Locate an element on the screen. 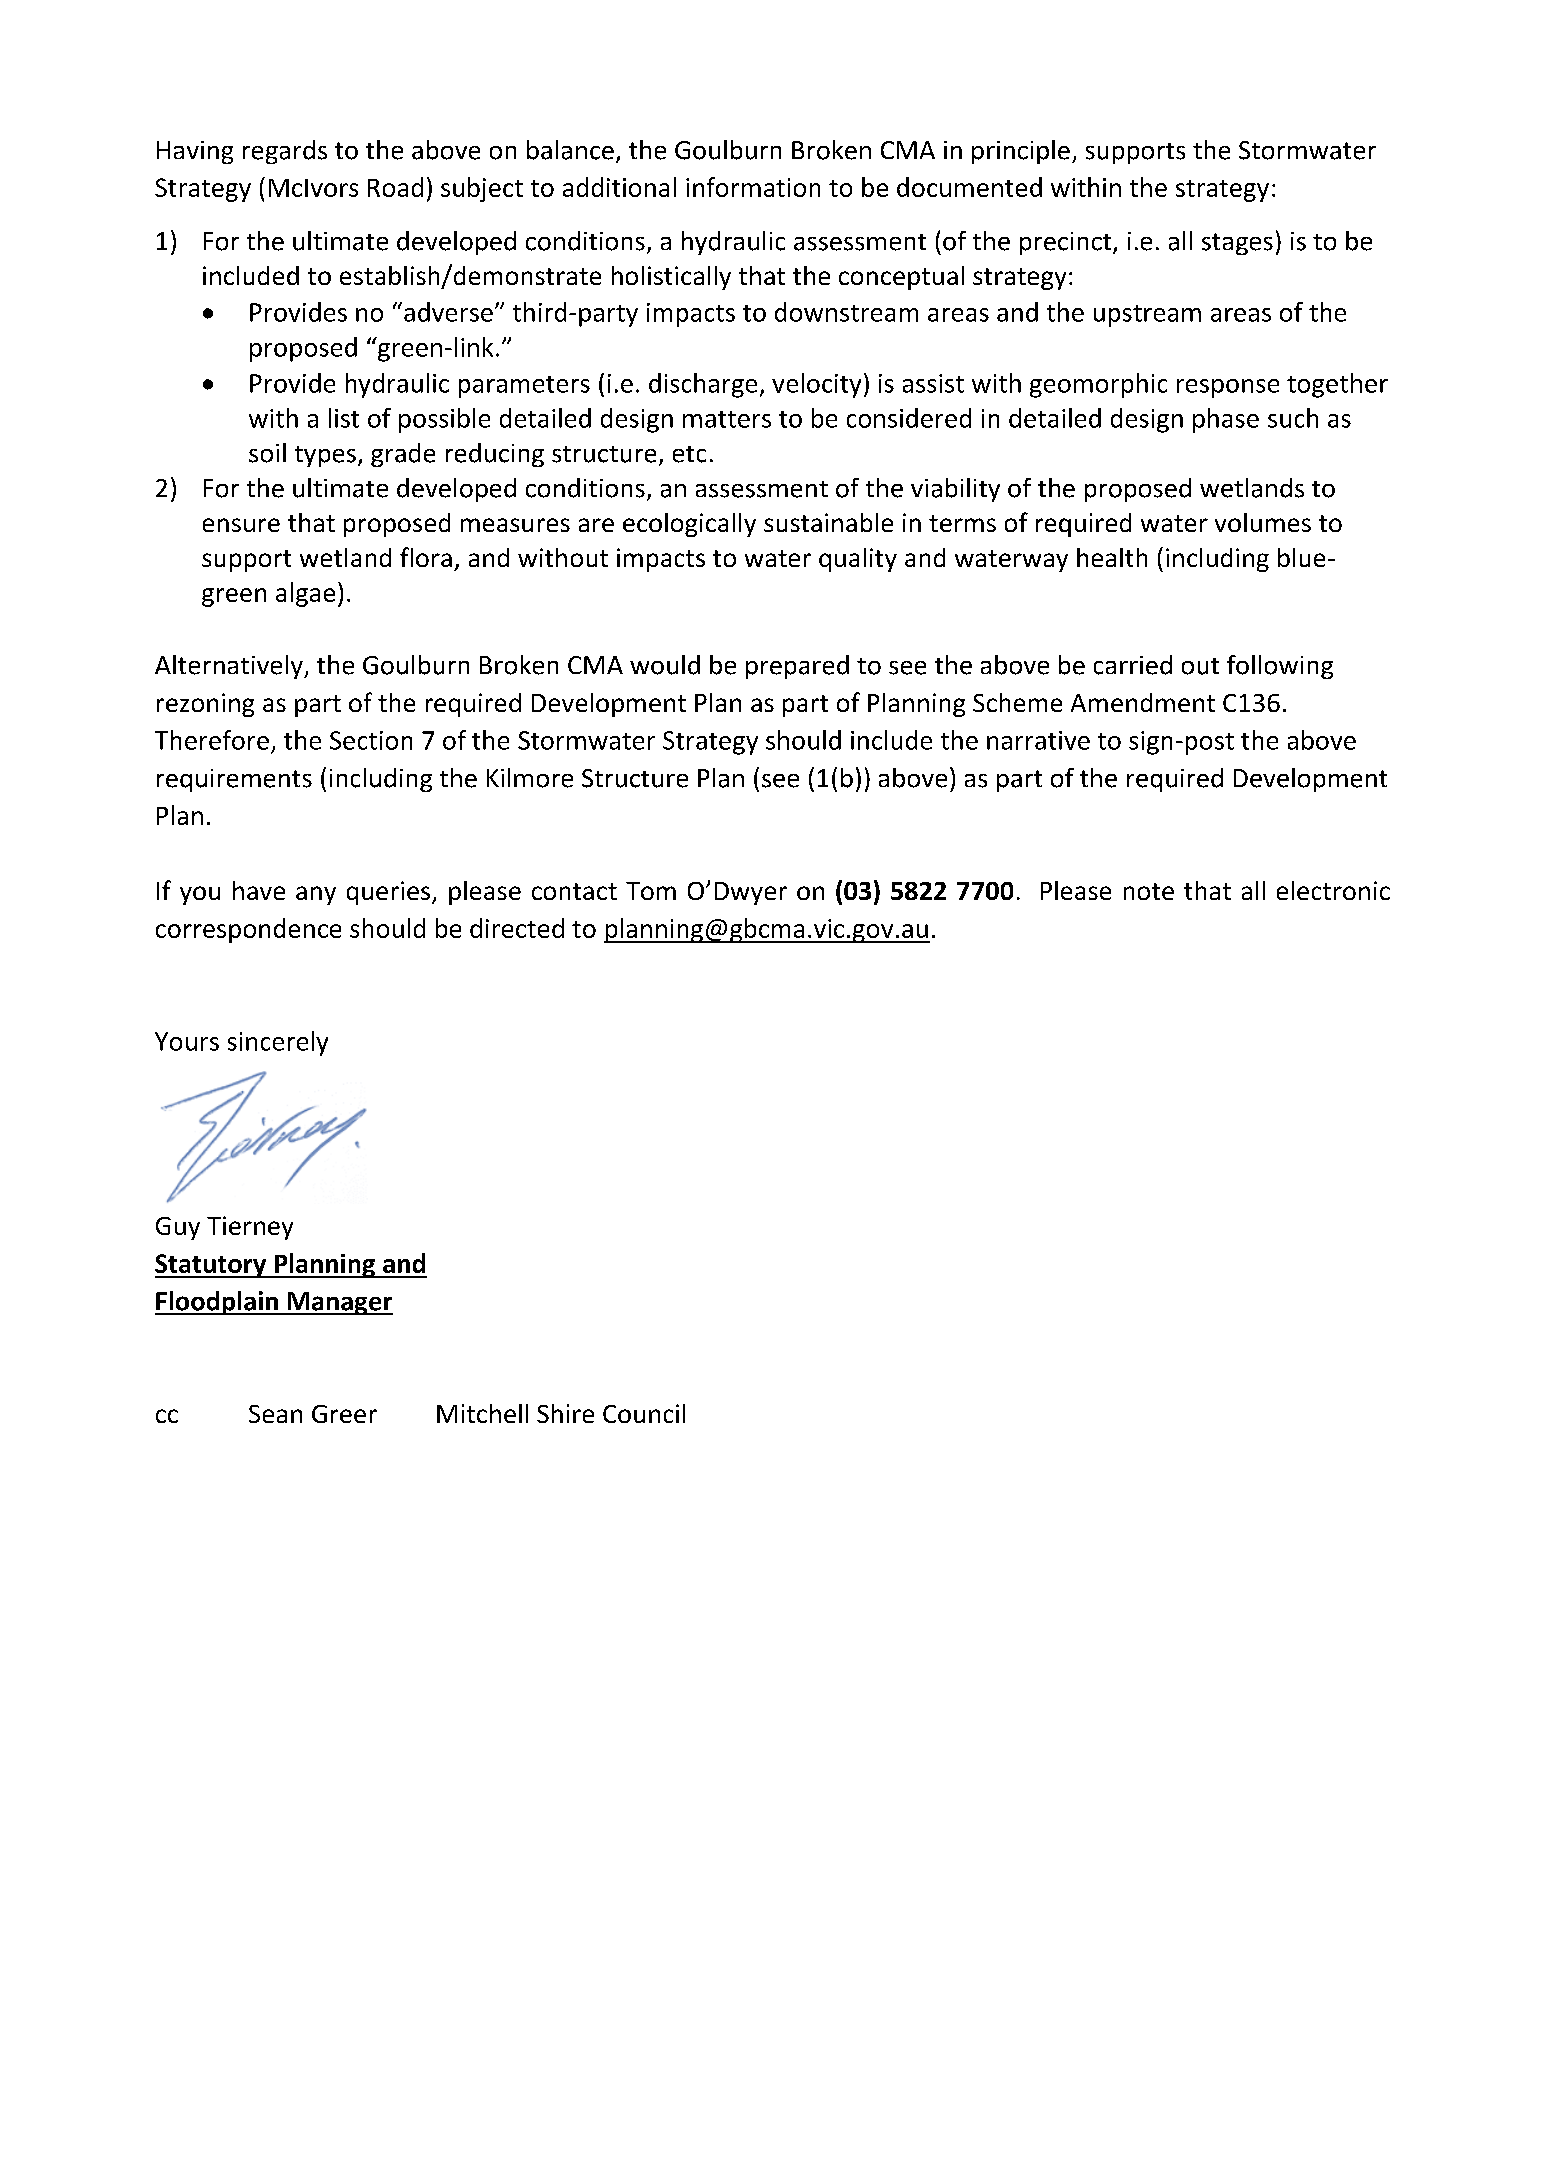 This screenshot has width=1545, height=2183. Greer is located at coordinates (344, 1414).
